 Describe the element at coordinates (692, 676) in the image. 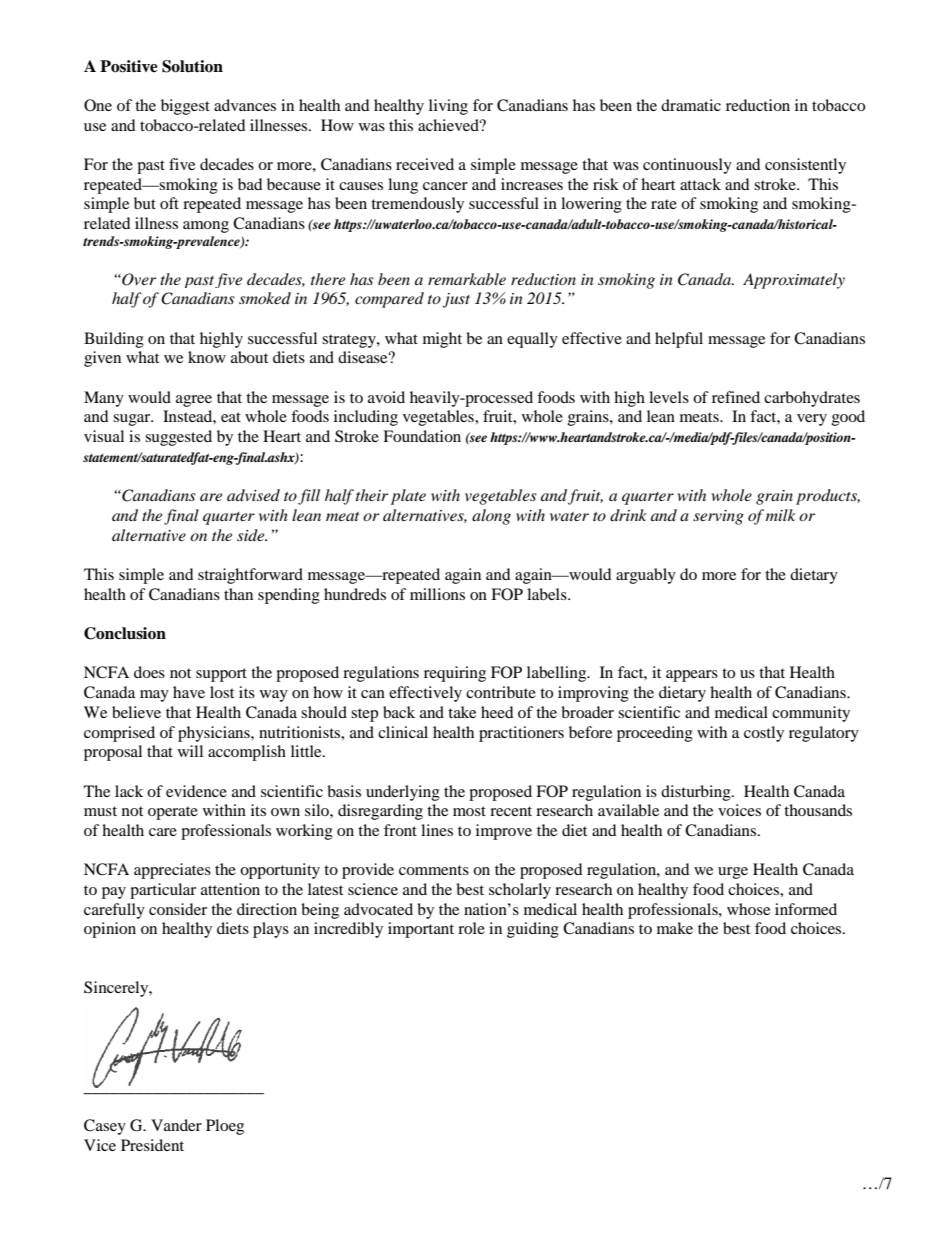

I see `appears` at that location.
